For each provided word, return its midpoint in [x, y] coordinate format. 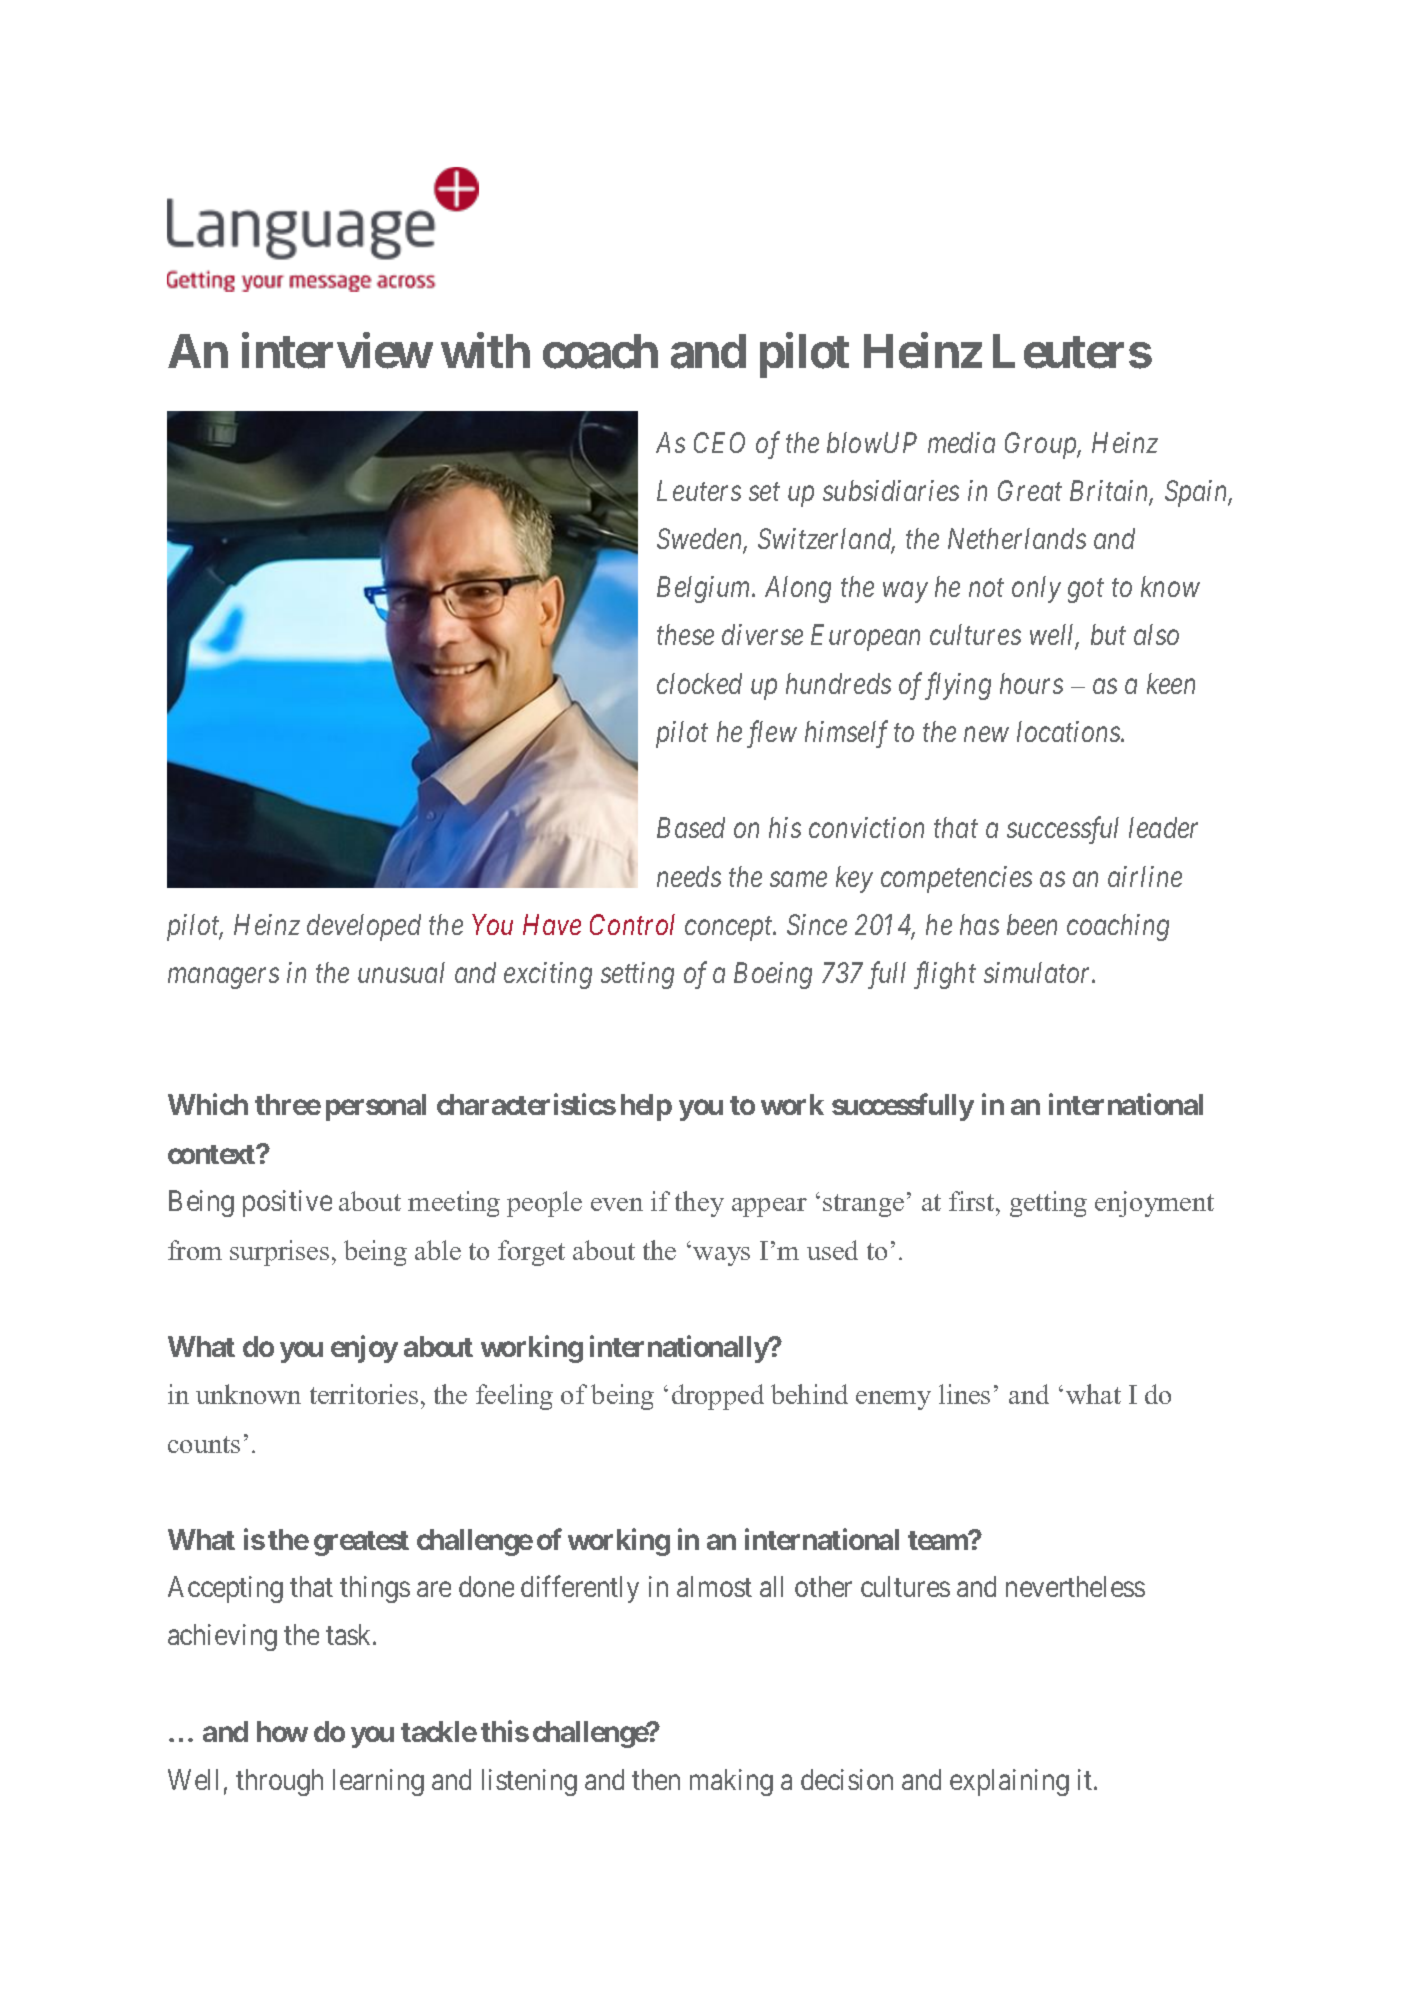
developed [364, 927]
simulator [1039, 972]
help [646, 1107]
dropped [718, 1397]
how [282, 1731]
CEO [719, 442]
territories [364, 1394]
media [961, 442]
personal [376, 1107]
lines [964, 1394]
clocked [699, 683]
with [485, 350]
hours [1031, 683]
